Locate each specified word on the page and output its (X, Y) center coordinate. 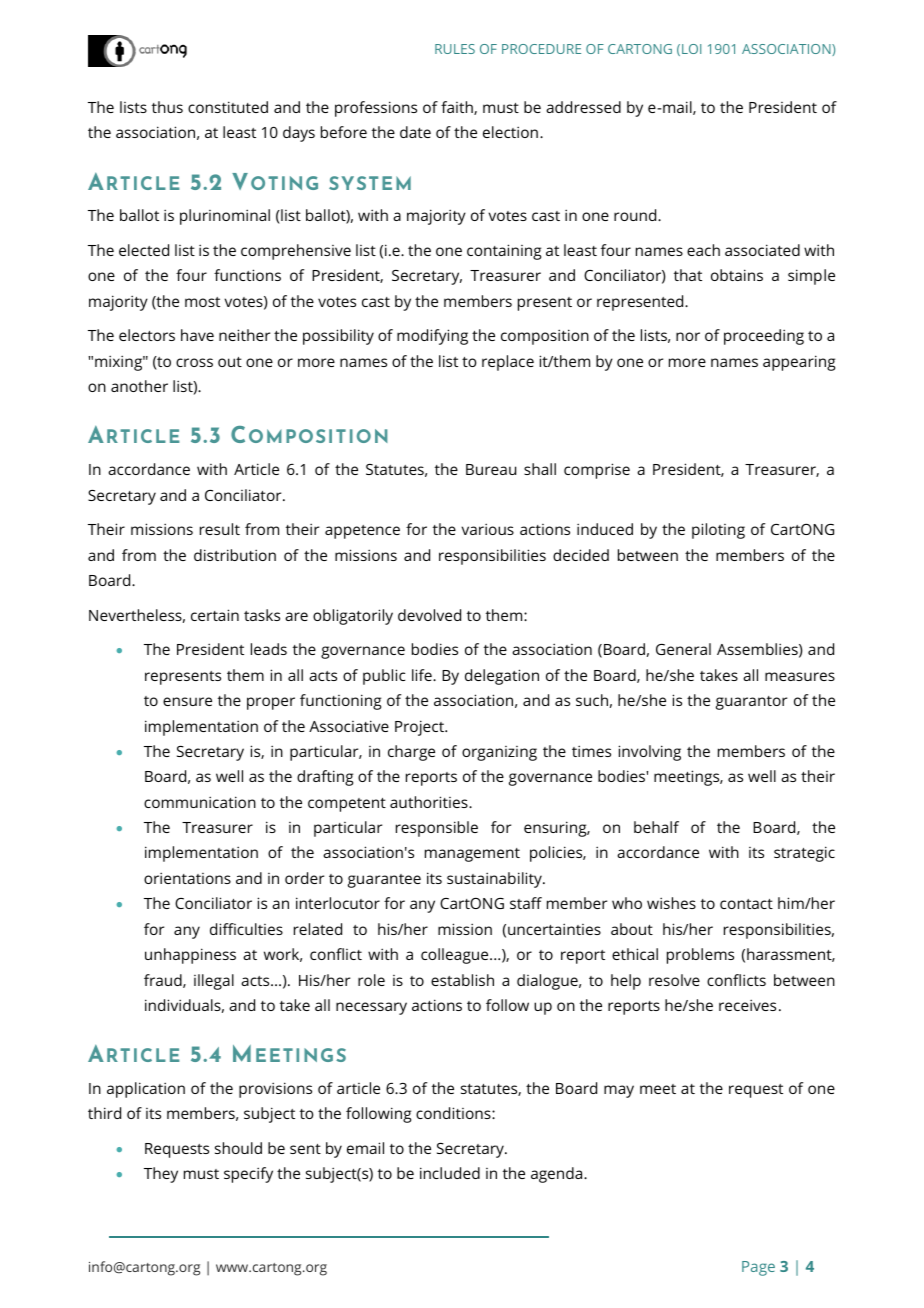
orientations (187, 878)
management (472, 855)
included (450, 1173)
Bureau (491, 469)
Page (758, 1268)
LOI (691, 49)
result (220, 529)
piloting (718, 531)
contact (746, 904)
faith (458, 108)
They (161, 1175)
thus (167, 107)
